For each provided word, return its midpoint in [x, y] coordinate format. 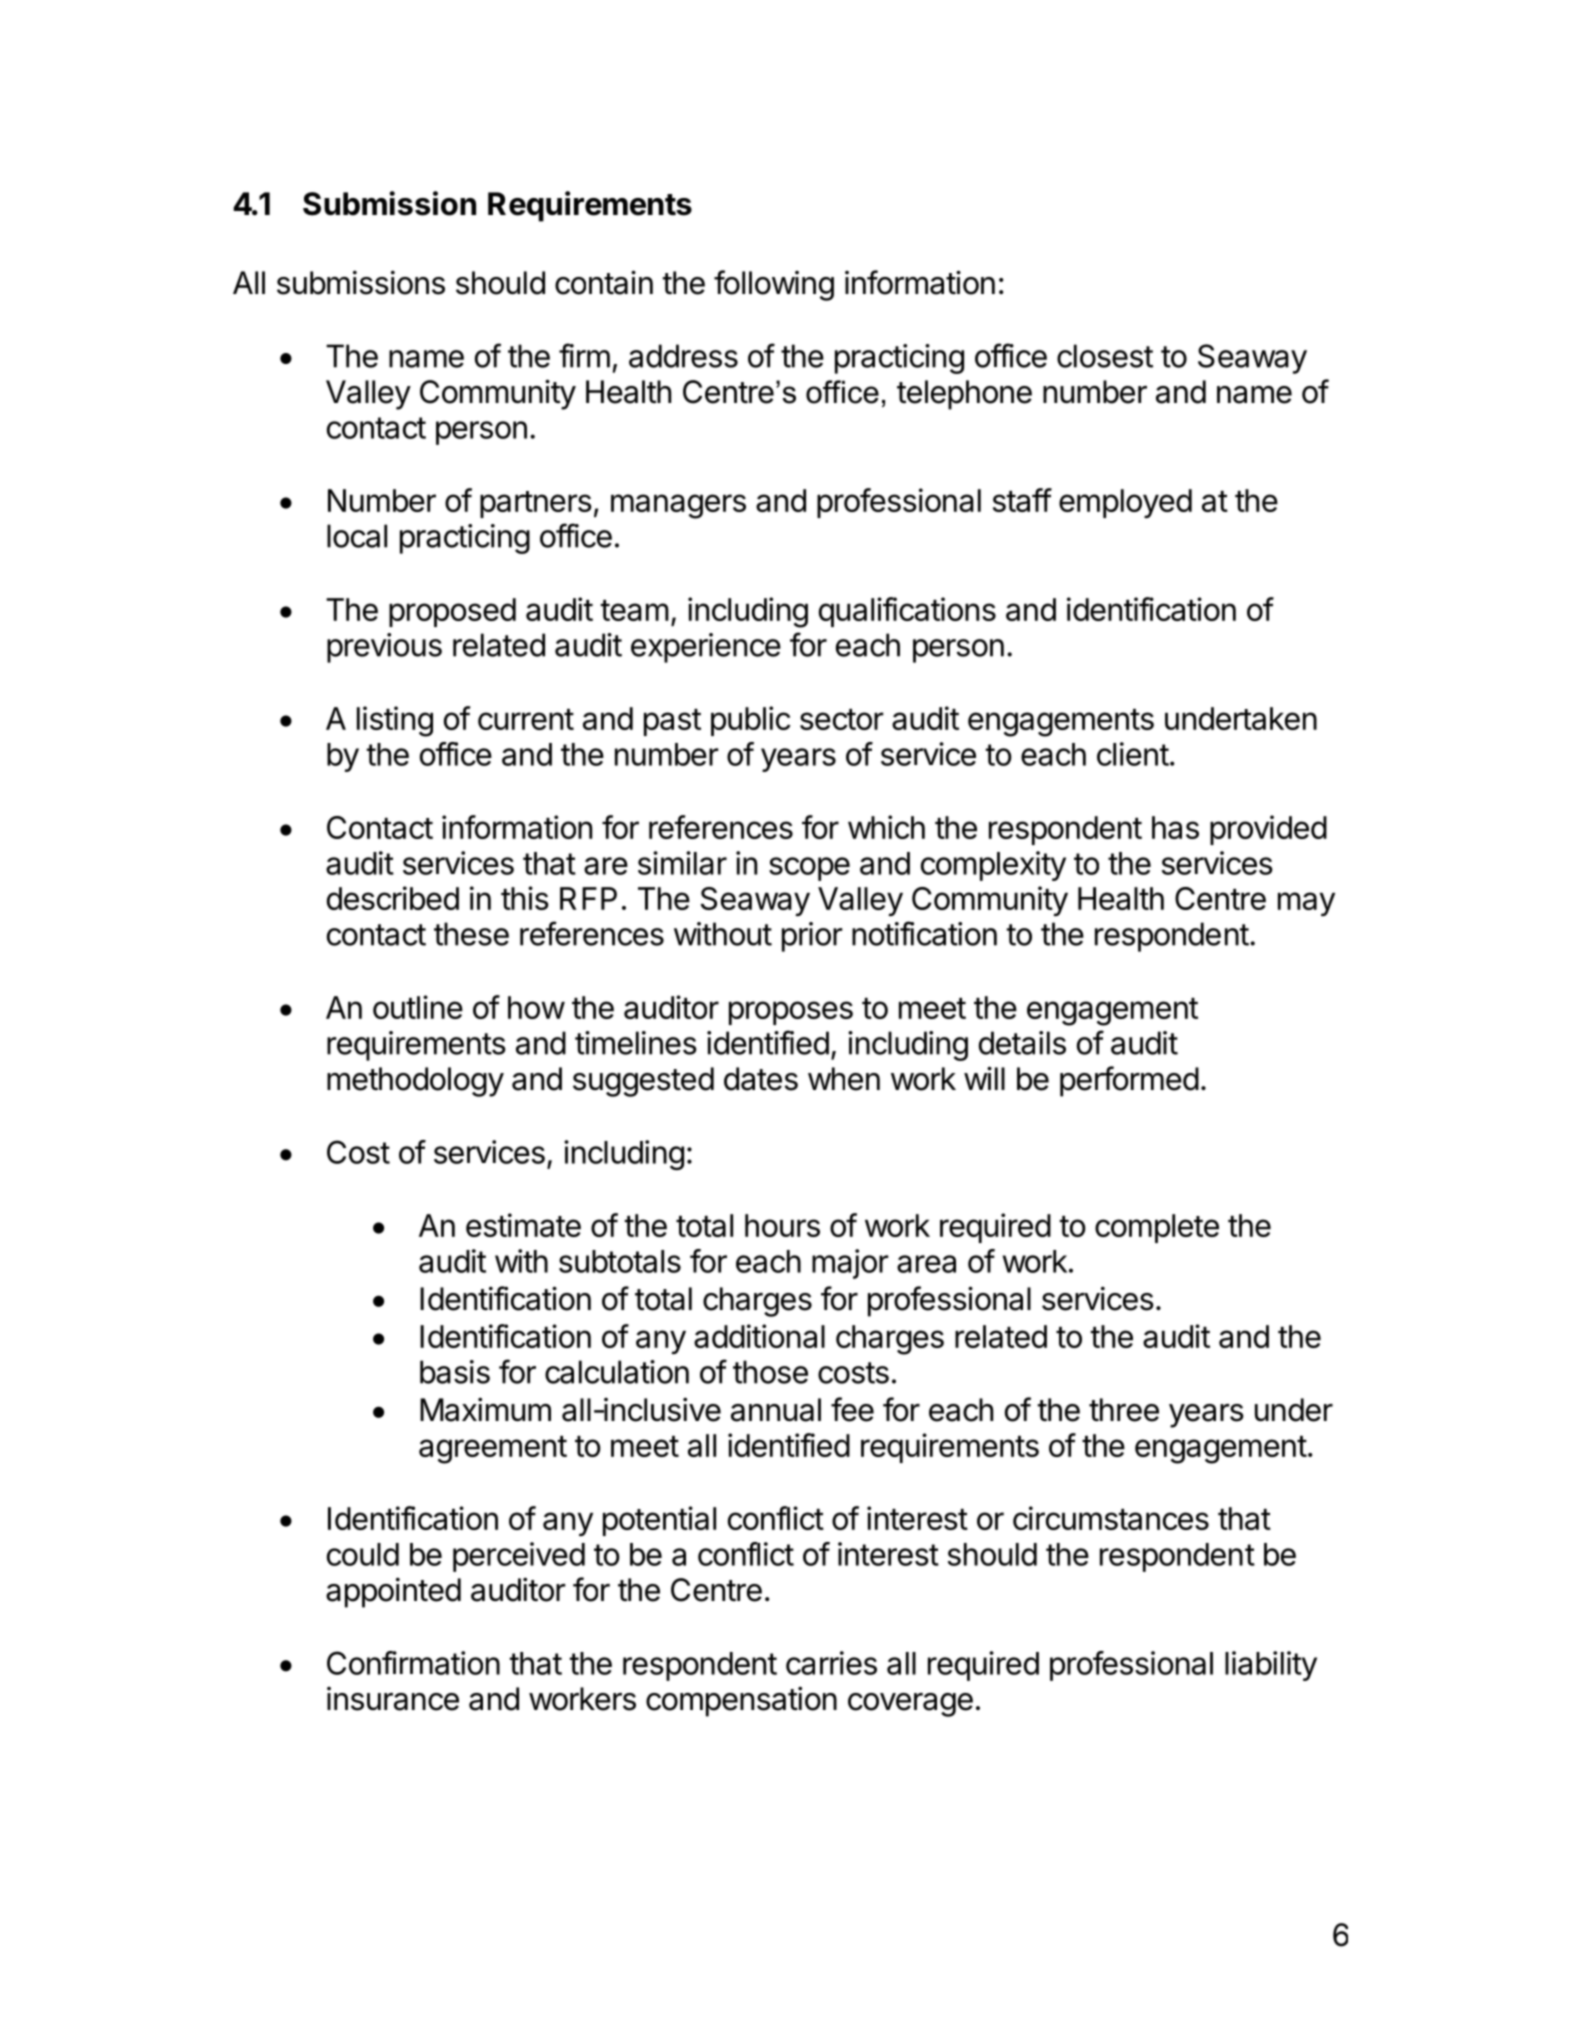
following [774, 285]
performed [1129, 1081]
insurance [393, 1699]
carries [831, 1663]
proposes [791, 1013]
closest [1105, 356]
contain [604, 282]
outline [418, 1007]
